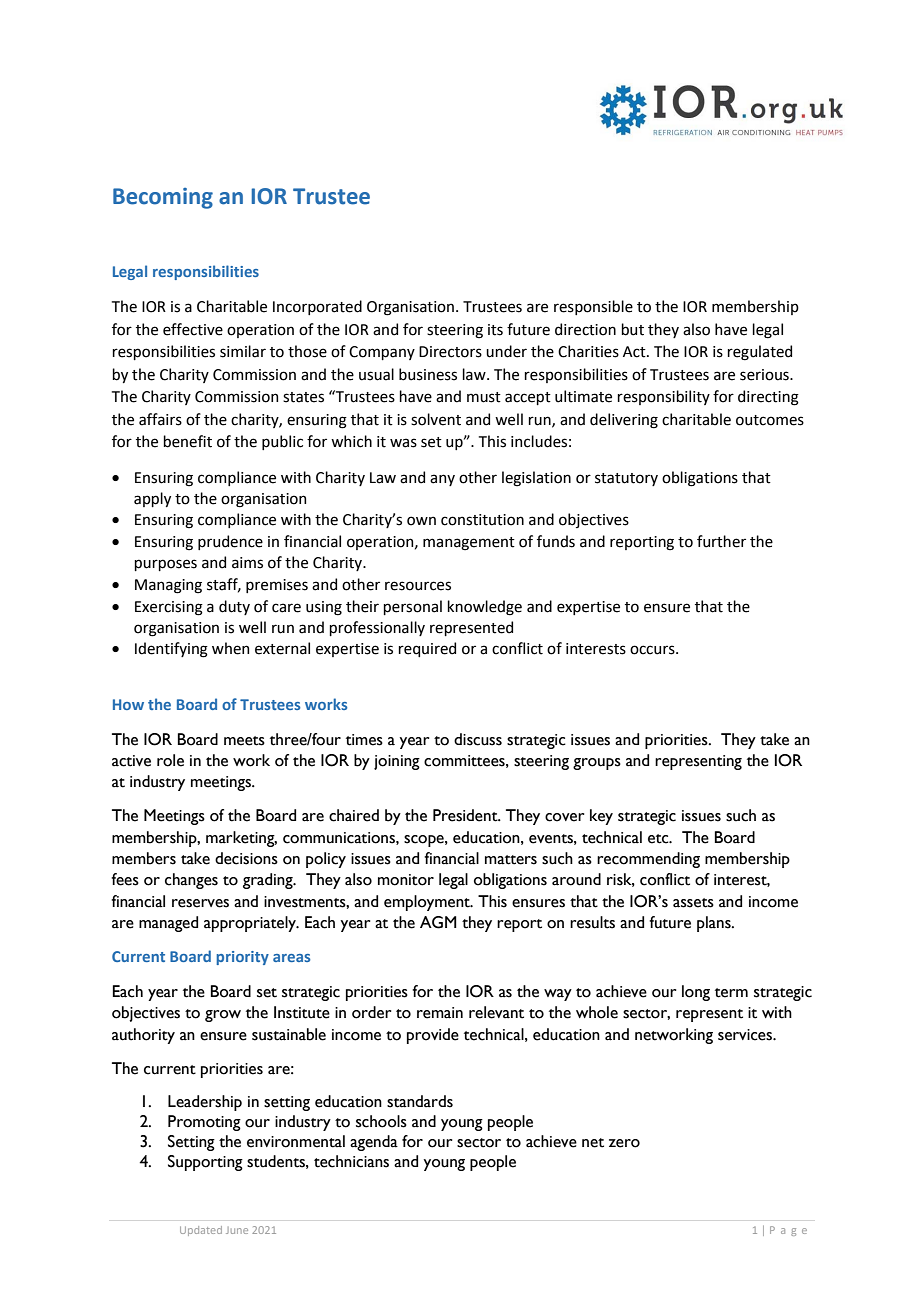  What do you see at coordinates (495, 330) in the document?
I see `its` at bounding box center [495, 330].
